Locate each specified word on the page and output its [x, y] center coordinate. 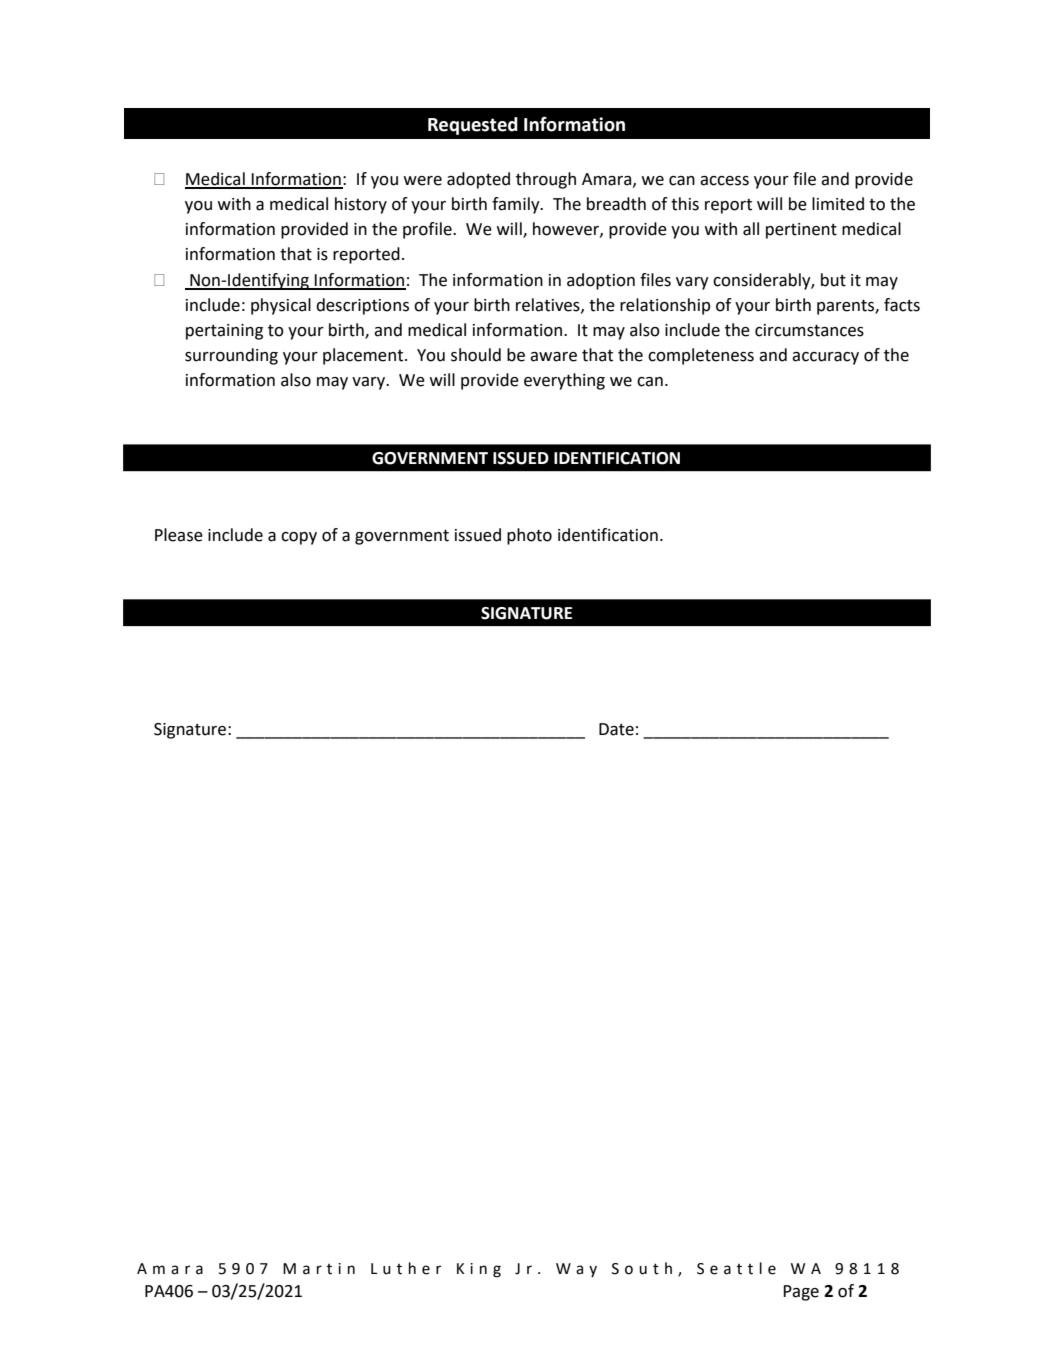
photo [529, 536]
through [546, 180]
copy [299, 538]
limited [838, 204]
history [361, 205]
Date [616, 729]
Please [179, 535]
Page [801, 1293]
